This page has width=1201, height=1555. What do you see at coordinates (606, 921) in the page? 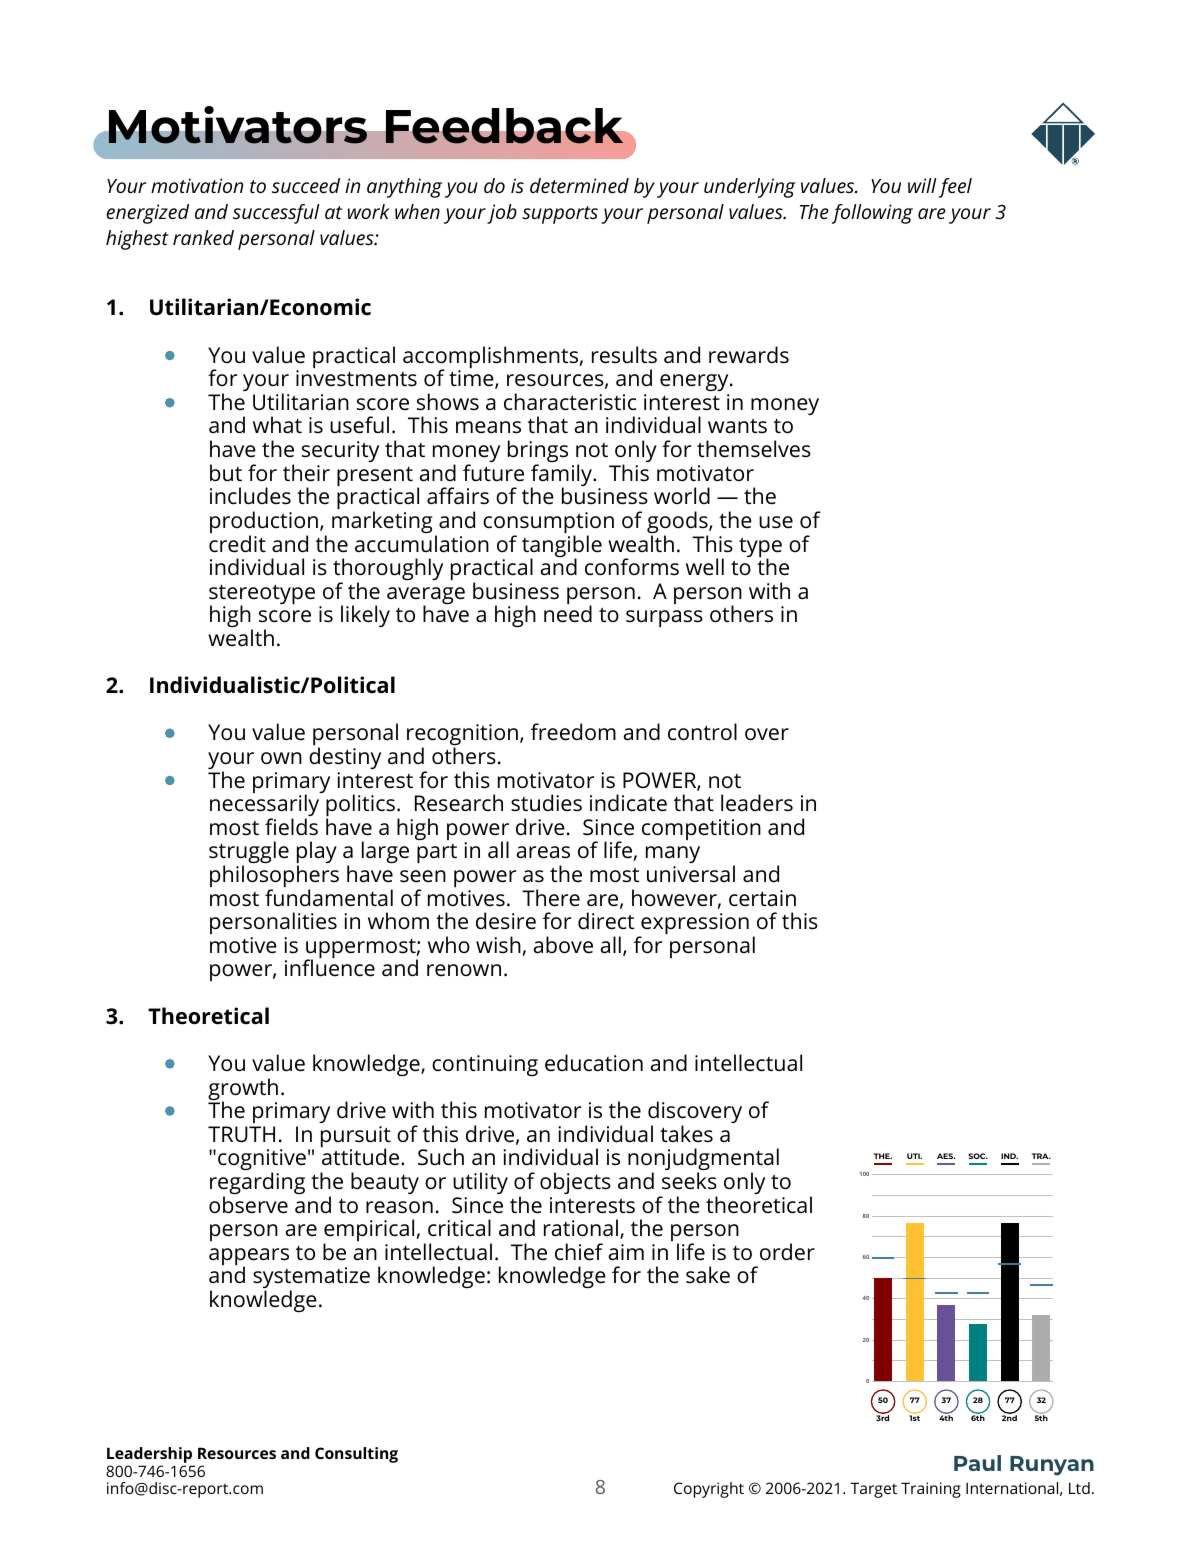
I see `direct` at bounding box center [606, 921].
